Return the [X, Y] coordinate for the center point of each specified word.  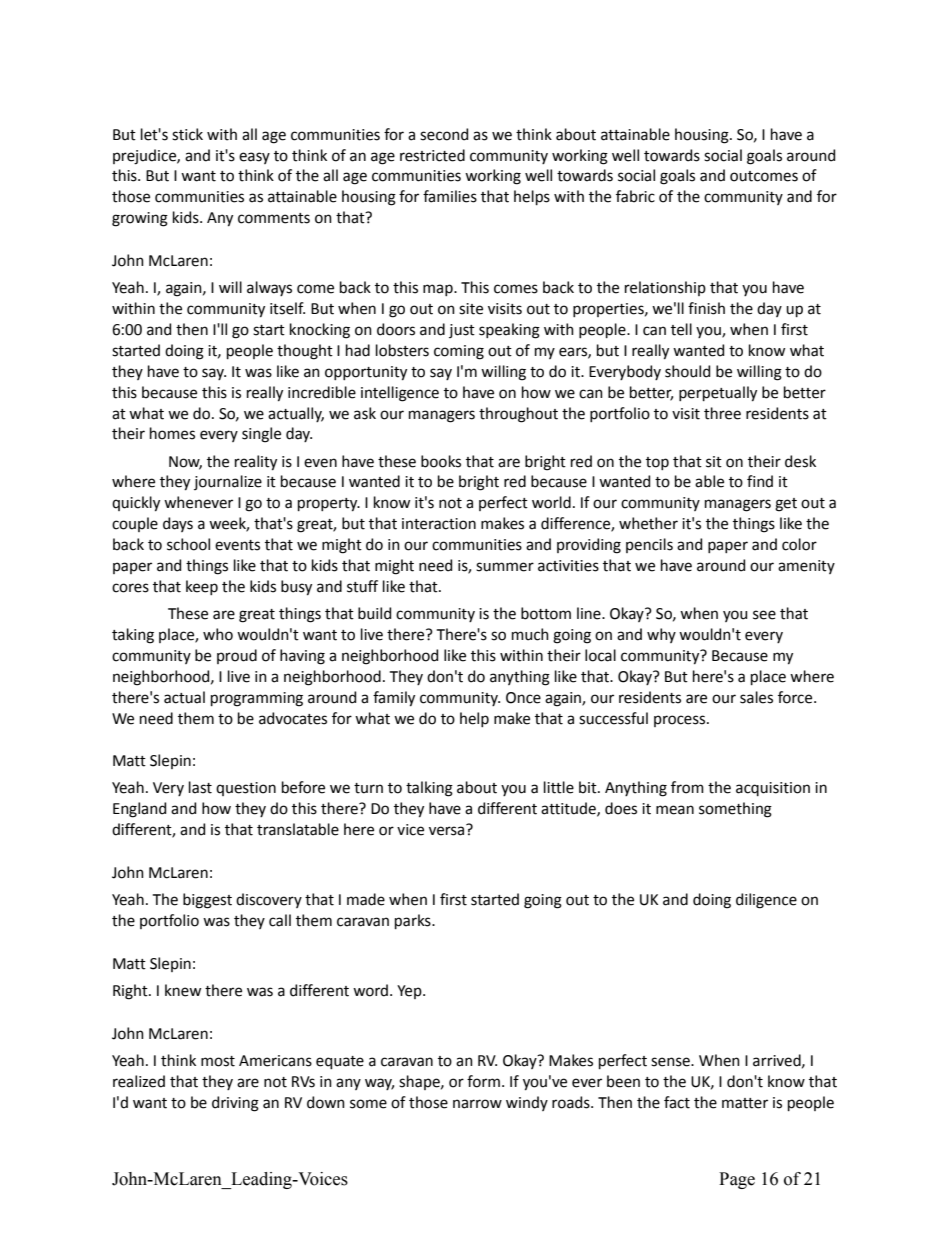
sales [756, 697]
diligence [766, 901]
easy [254, 158]
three [722, 413]
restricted [432, 155]
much [530, 634]
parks [414, 921]
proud [237, 656]
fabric [635, 196]
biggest [207, 901]
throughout [518, 415]
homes [172, 433]
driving [235, 1104]
